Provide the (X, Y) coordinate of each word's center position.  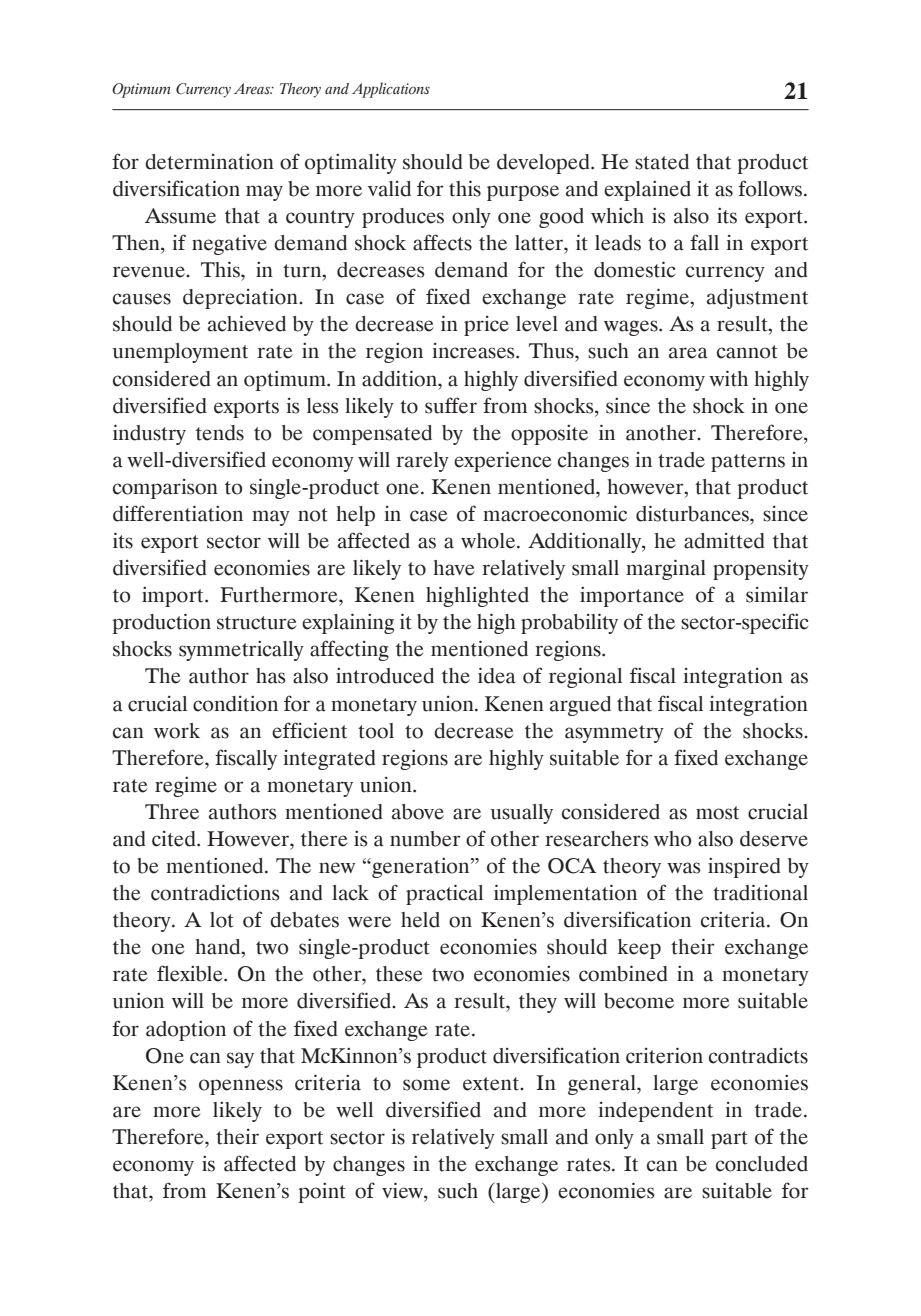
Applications (391, 90)
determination (209, 162)
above (418, 812)
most (717, 813)
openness (241, 1087)
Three (172, 812)
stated (662, 162)
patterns (748, 463)
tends (220, 433)
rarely (422, 462)
